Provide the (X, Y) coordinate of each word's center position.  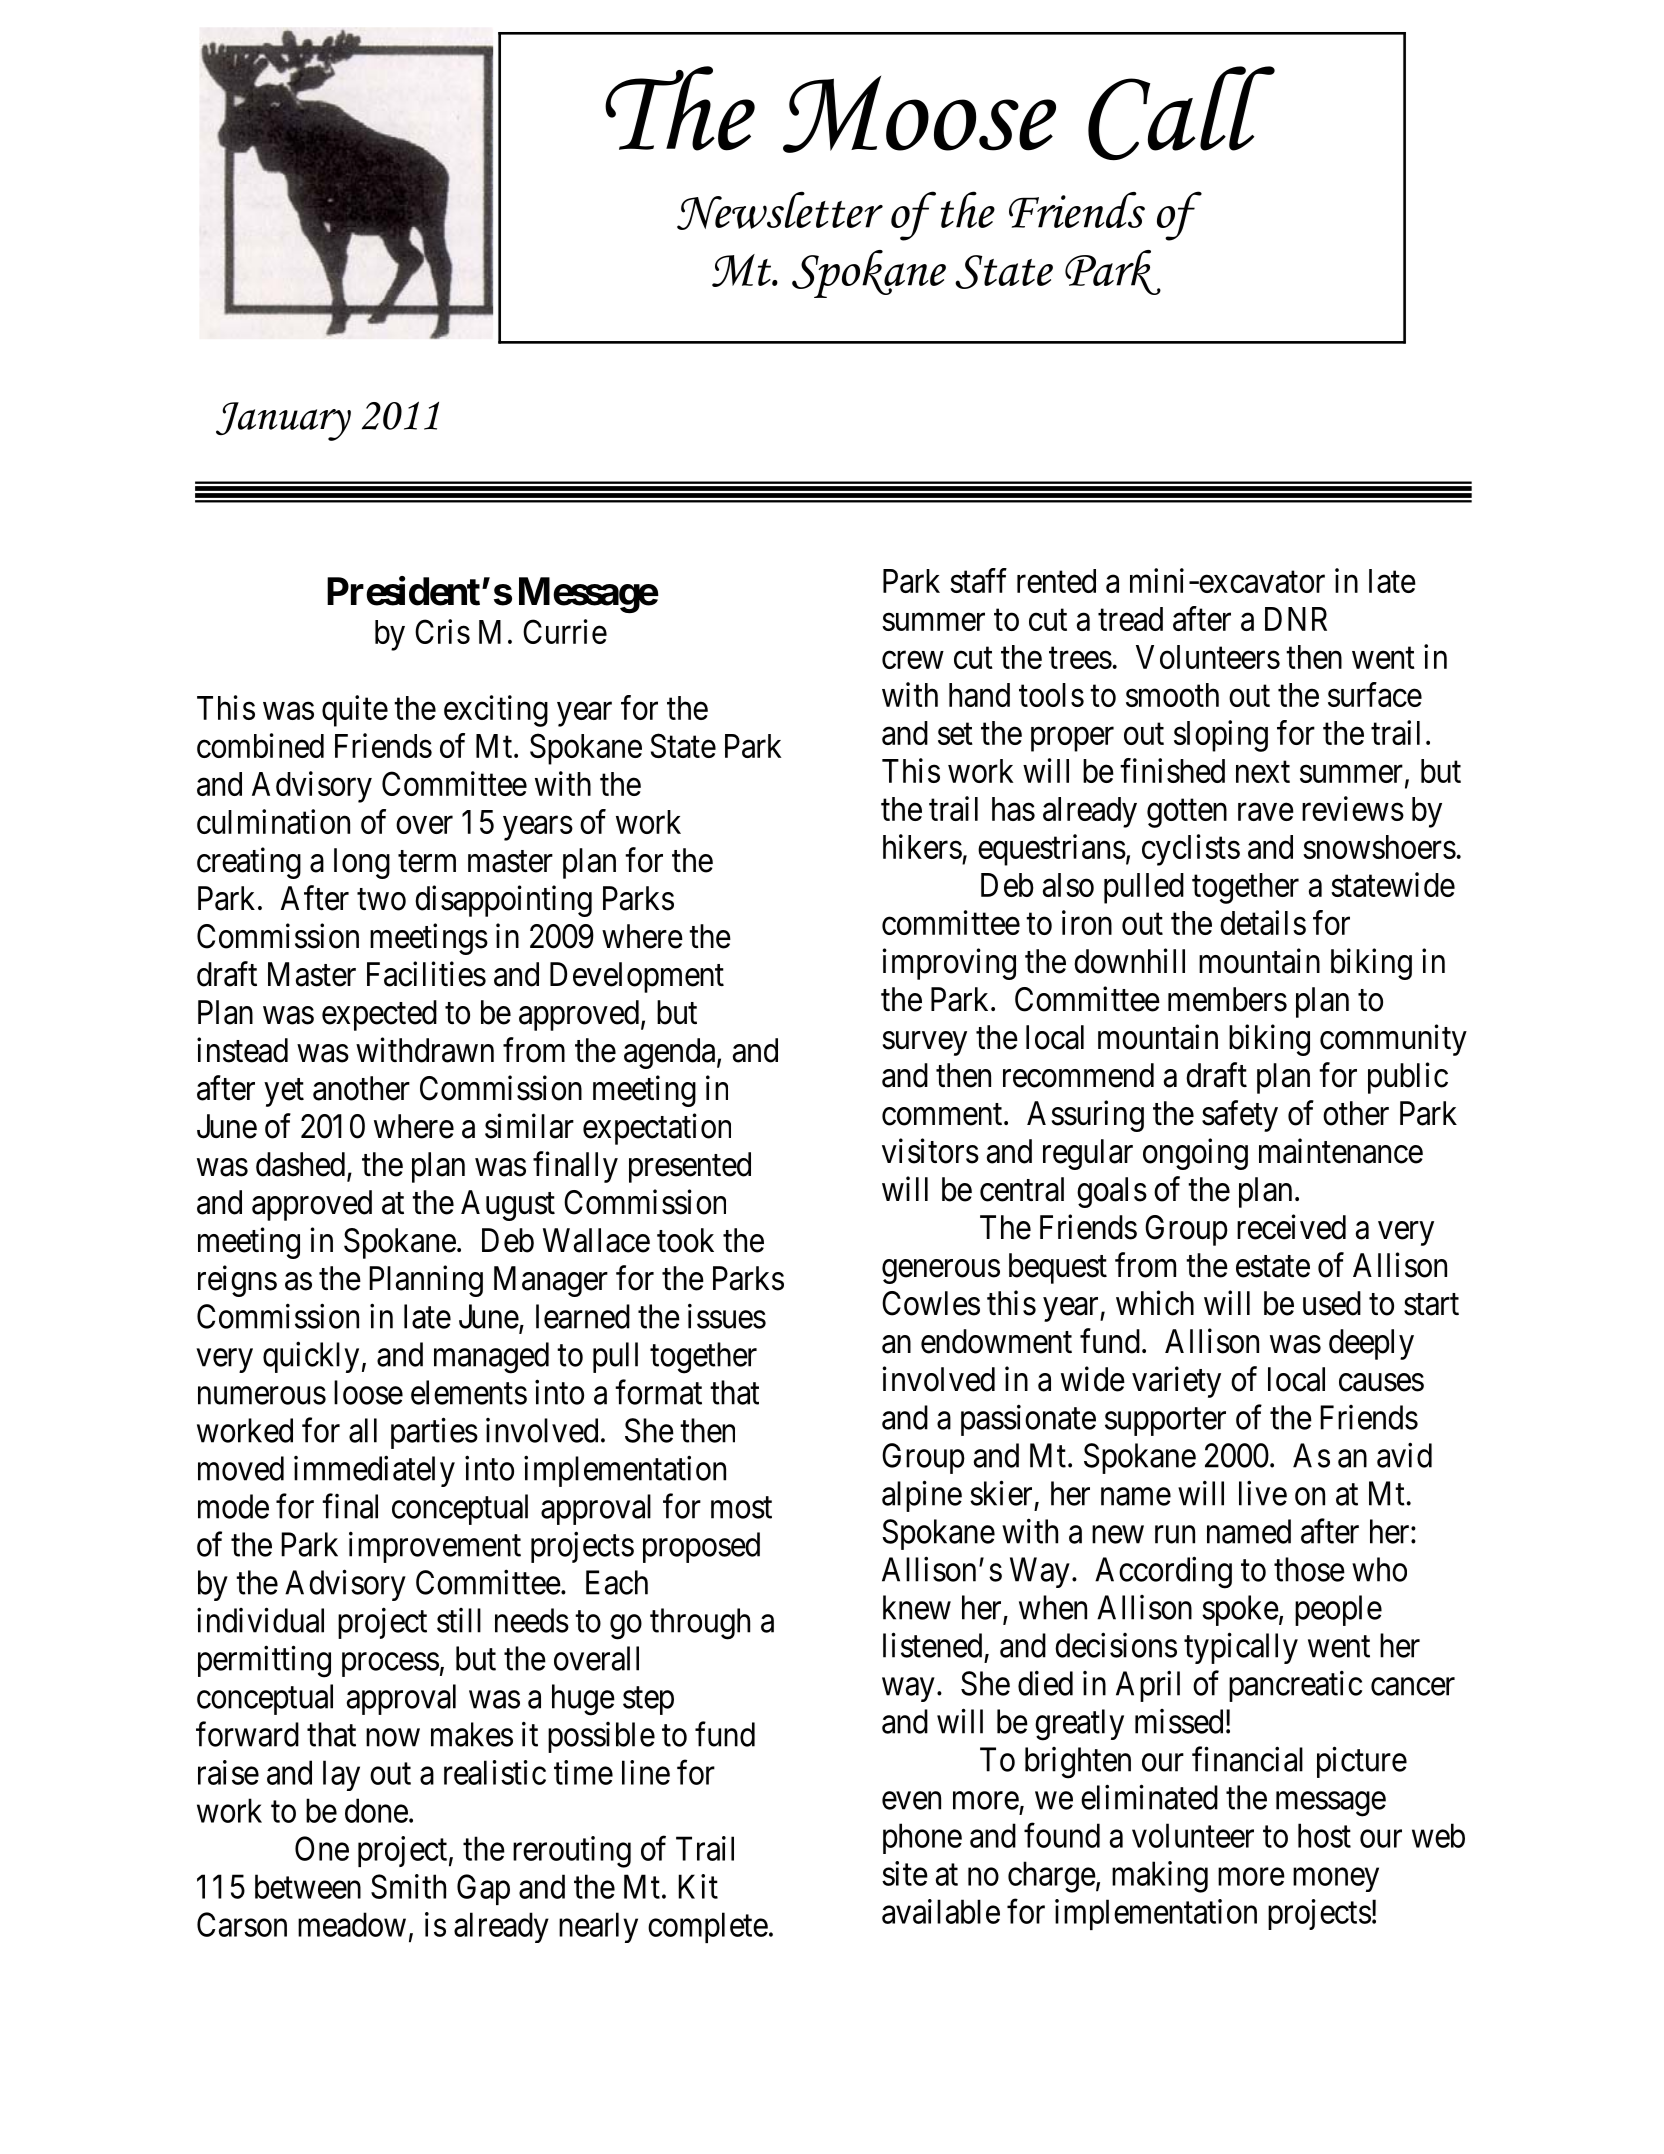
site (905, 1873)
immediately (374, 1471)
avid (1404, 1455)
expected (379, 1015)
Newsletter (780, 211)
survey (925, 1043)
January (283, 421)
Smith (408, 1886)
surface (1375, 694)
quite (355, 711)
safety (1240, 1116)
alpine (922, 1496)
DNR (1296, 619)
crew (913, 660)
